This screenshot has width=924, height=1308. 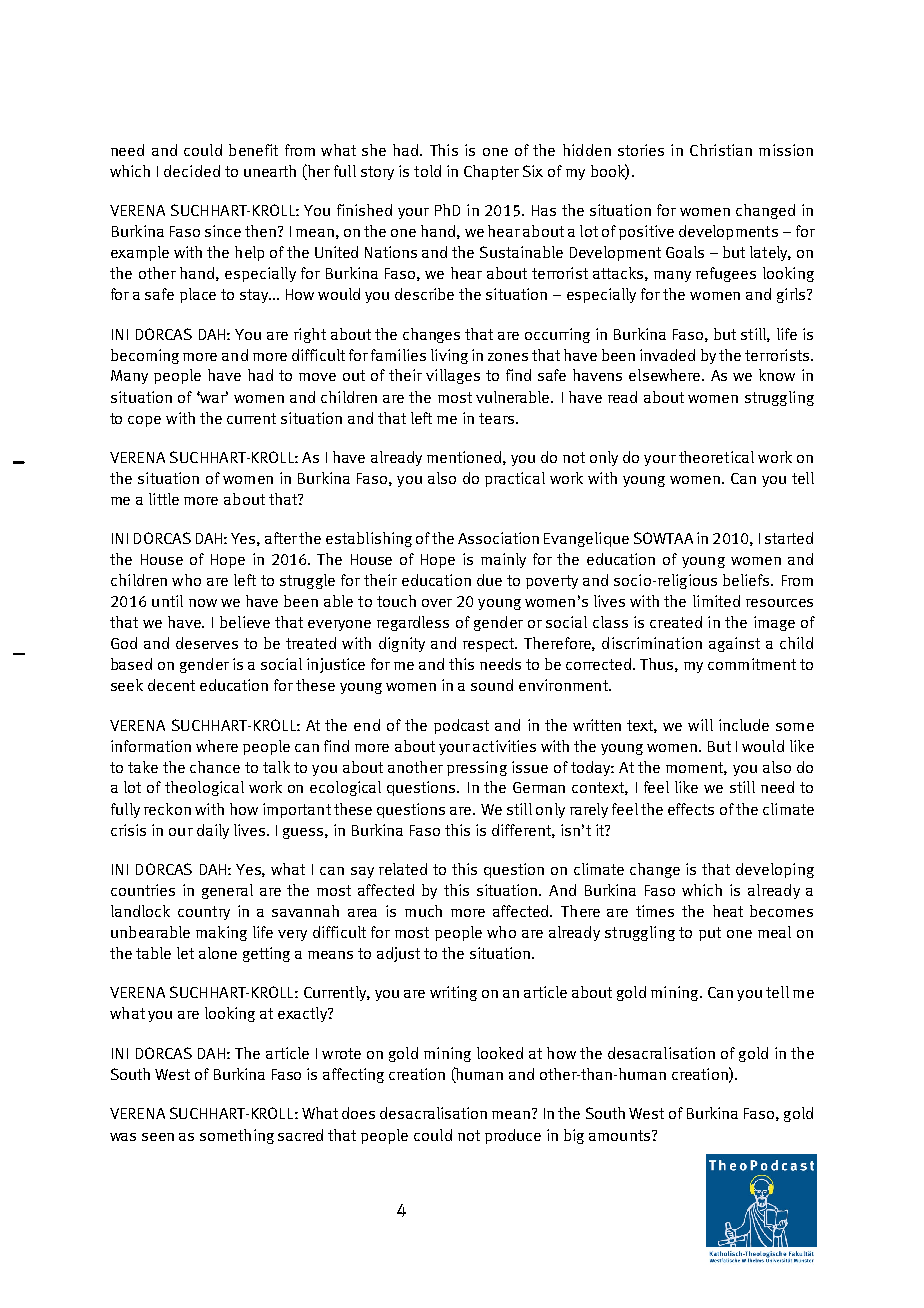 What do you see at coordinates (427, 171) in the screenshot?
I see `told` at bounding box center [427, 171].
